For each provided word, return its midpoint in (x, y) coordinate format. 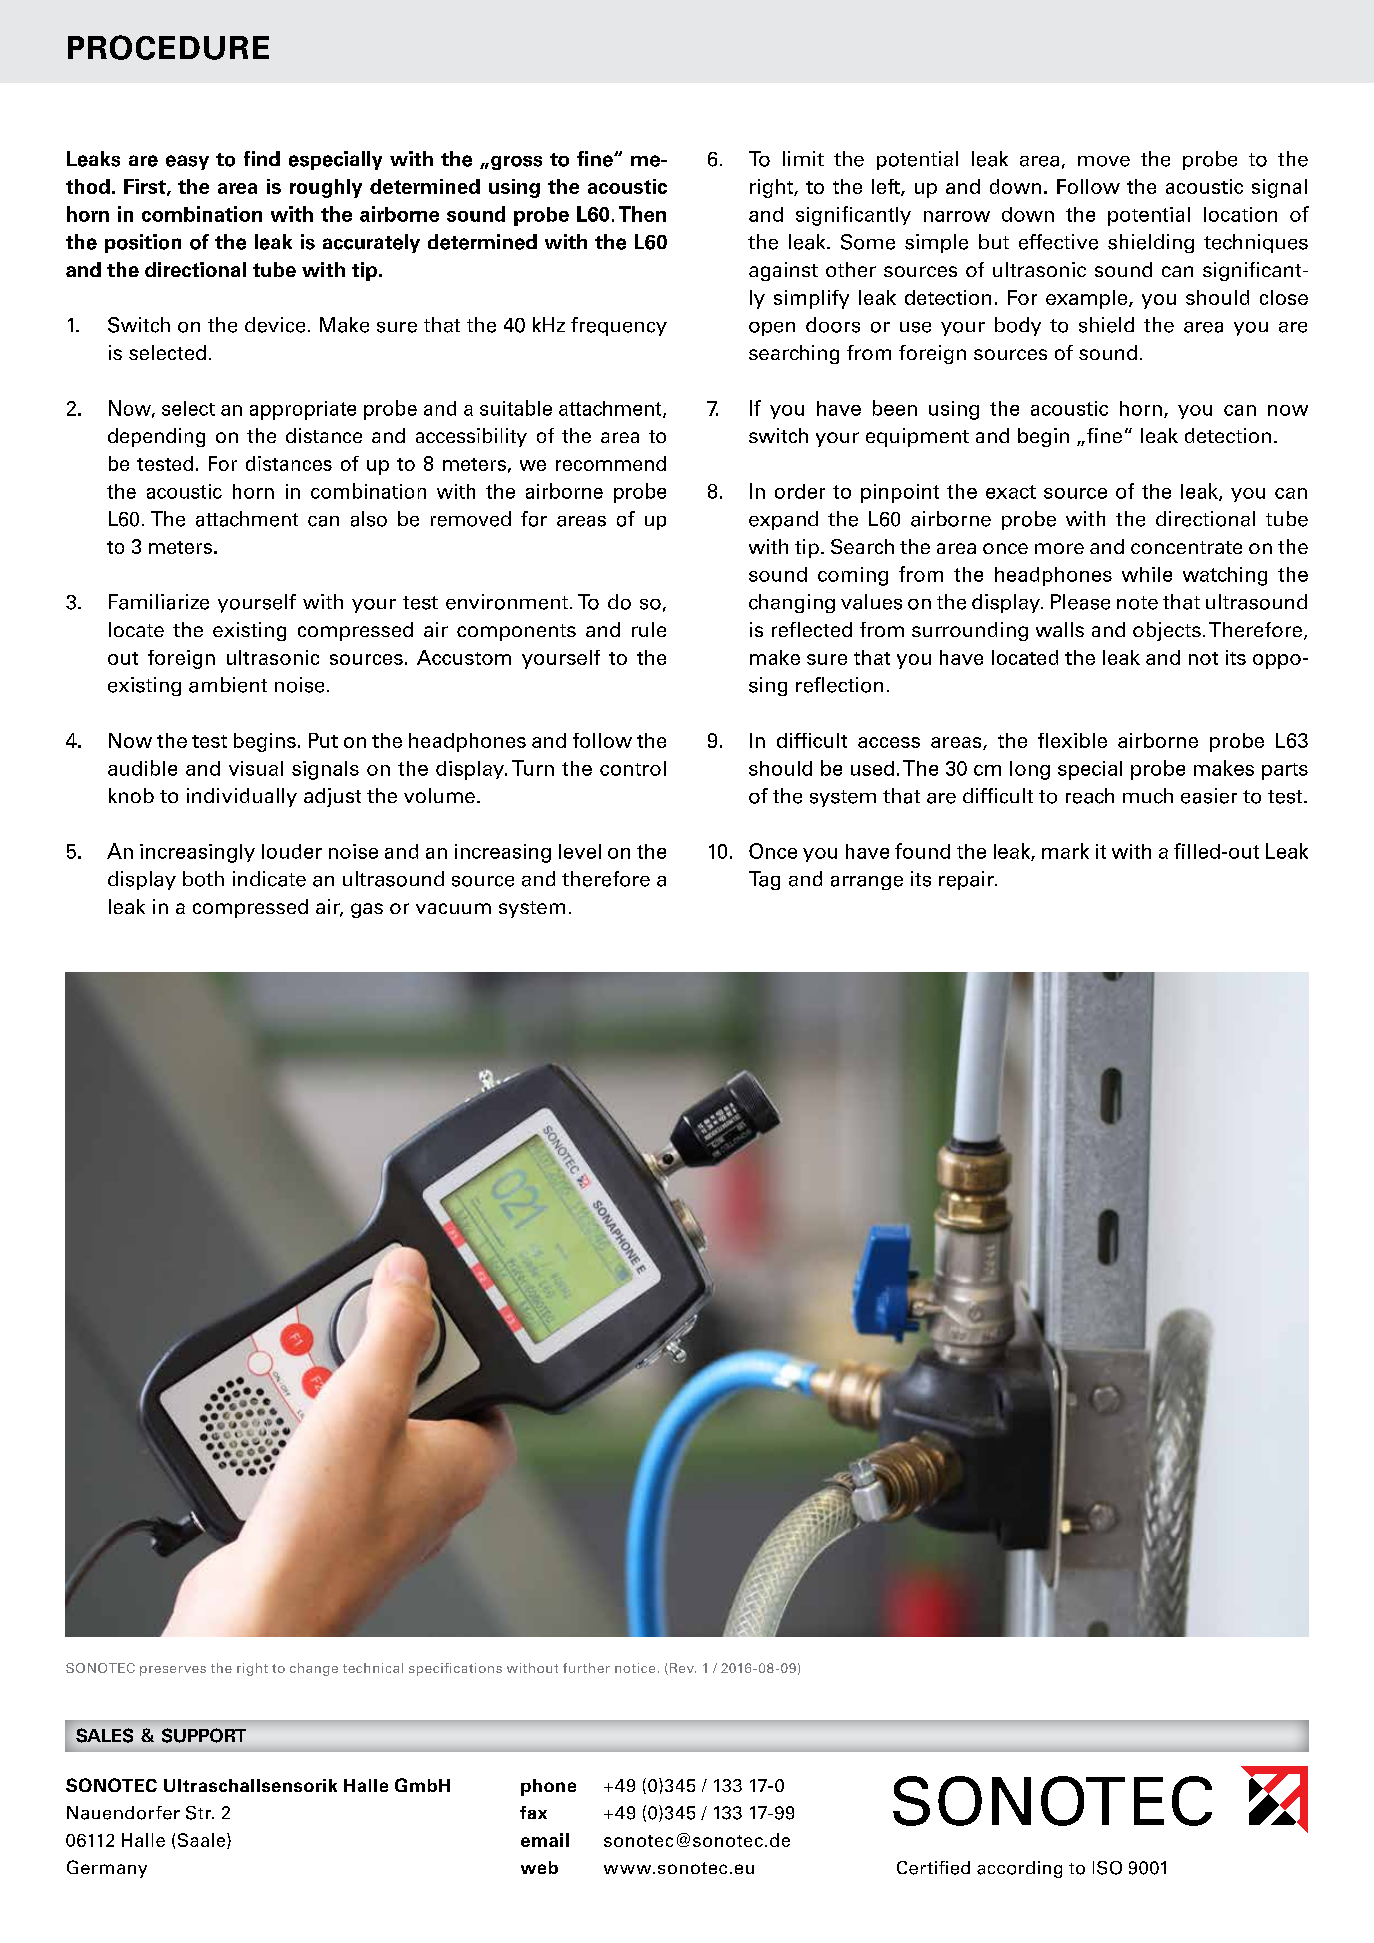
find (262, 158)
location (1240, 214)
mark (1065, 851)
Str (199, 1813)
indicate (269, 879)
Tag (764, 880)
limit (803, 158)
